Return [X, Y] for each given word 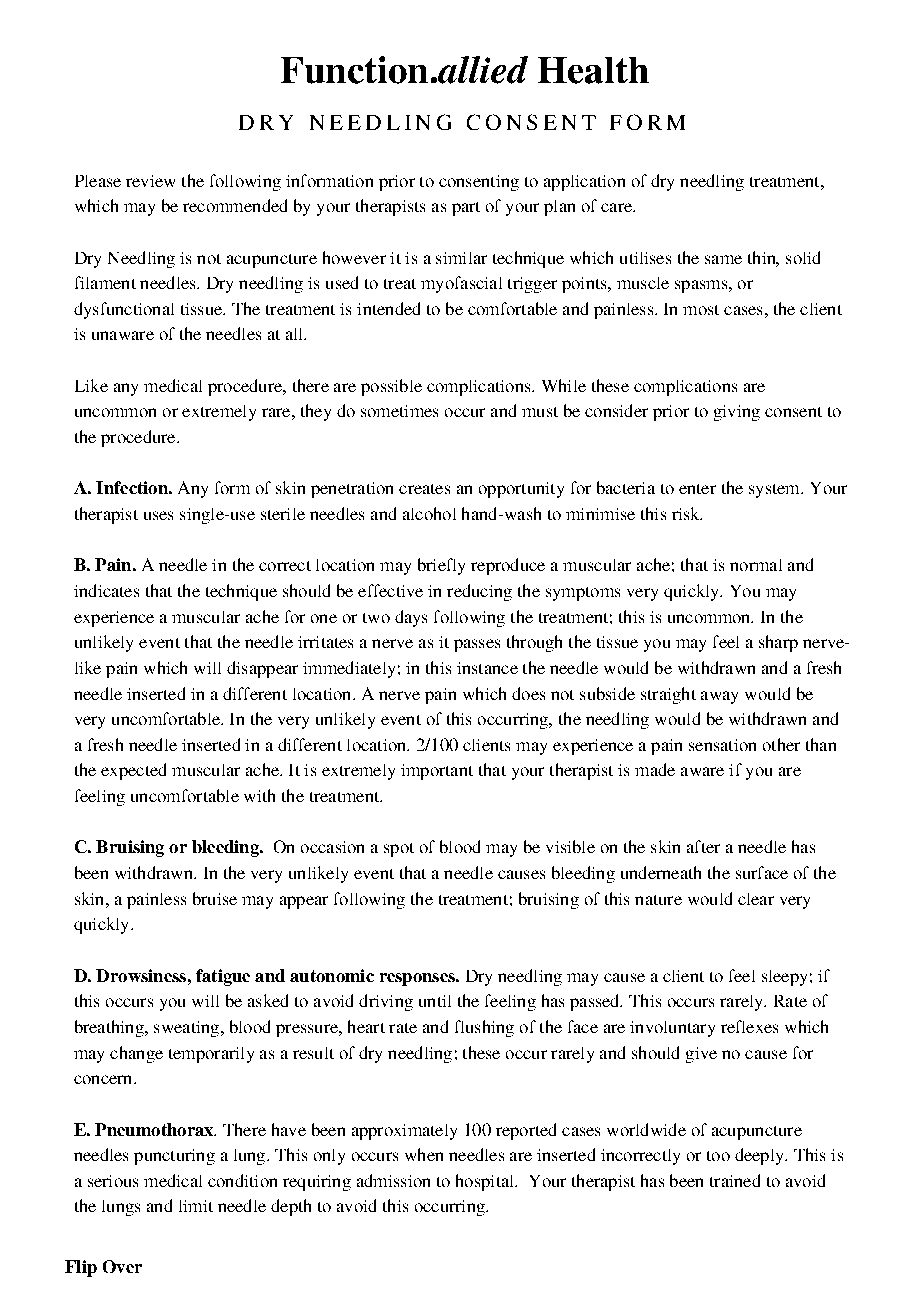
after [703, 846]
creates [424, 489]
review [150, 181]
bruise [215, 898]
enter [697, 489]
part [466, 209]
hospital [486, 1182]
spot [399, 850]
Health [593, 70]
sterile [283, 514]
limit [196, 1206]
